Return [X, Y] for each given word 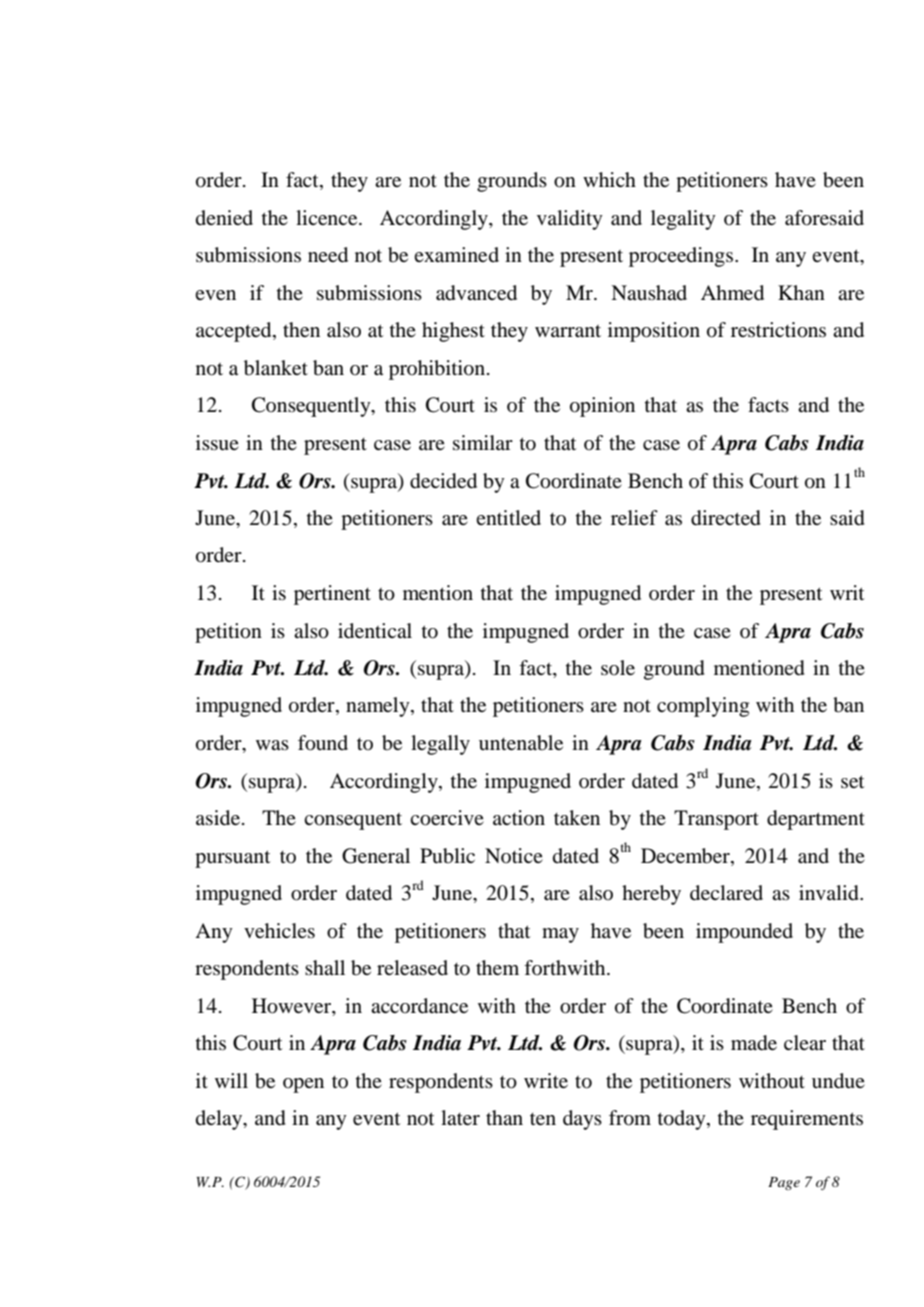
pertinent [332, 595]
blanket [276, 368]
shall [325, 967]
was [272, 745]
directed [726, 518]
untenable [521, 743]
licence [328, 217]
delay [220, 1120]
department [816, 820]
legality [683, 220]
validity [570, 220]
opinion [602, 407]
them [497, 967]
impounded [744, 933]
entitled [508, 517]
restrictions [778, 330]
